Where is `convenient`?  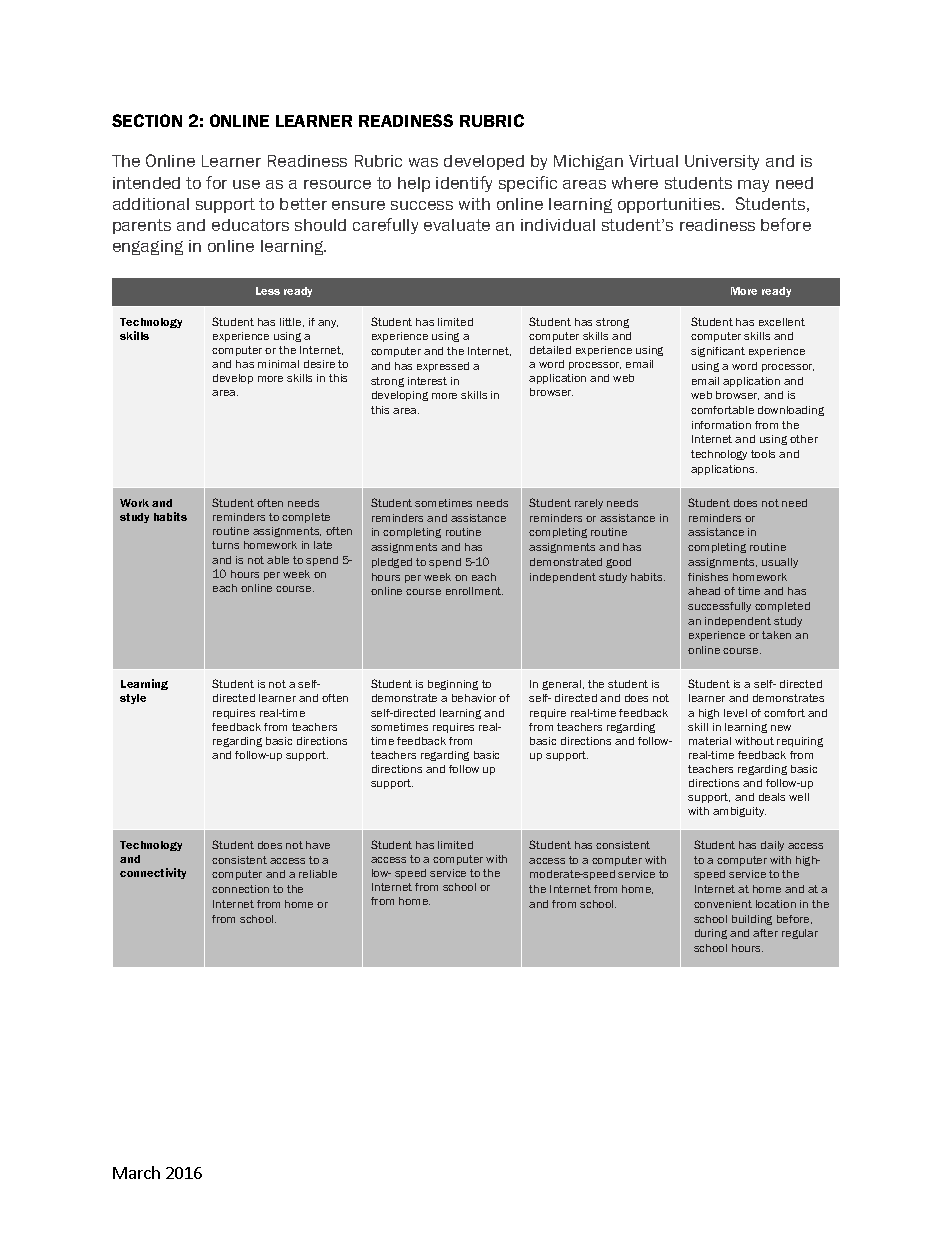
convenient is located at coordinates (723, 904).
